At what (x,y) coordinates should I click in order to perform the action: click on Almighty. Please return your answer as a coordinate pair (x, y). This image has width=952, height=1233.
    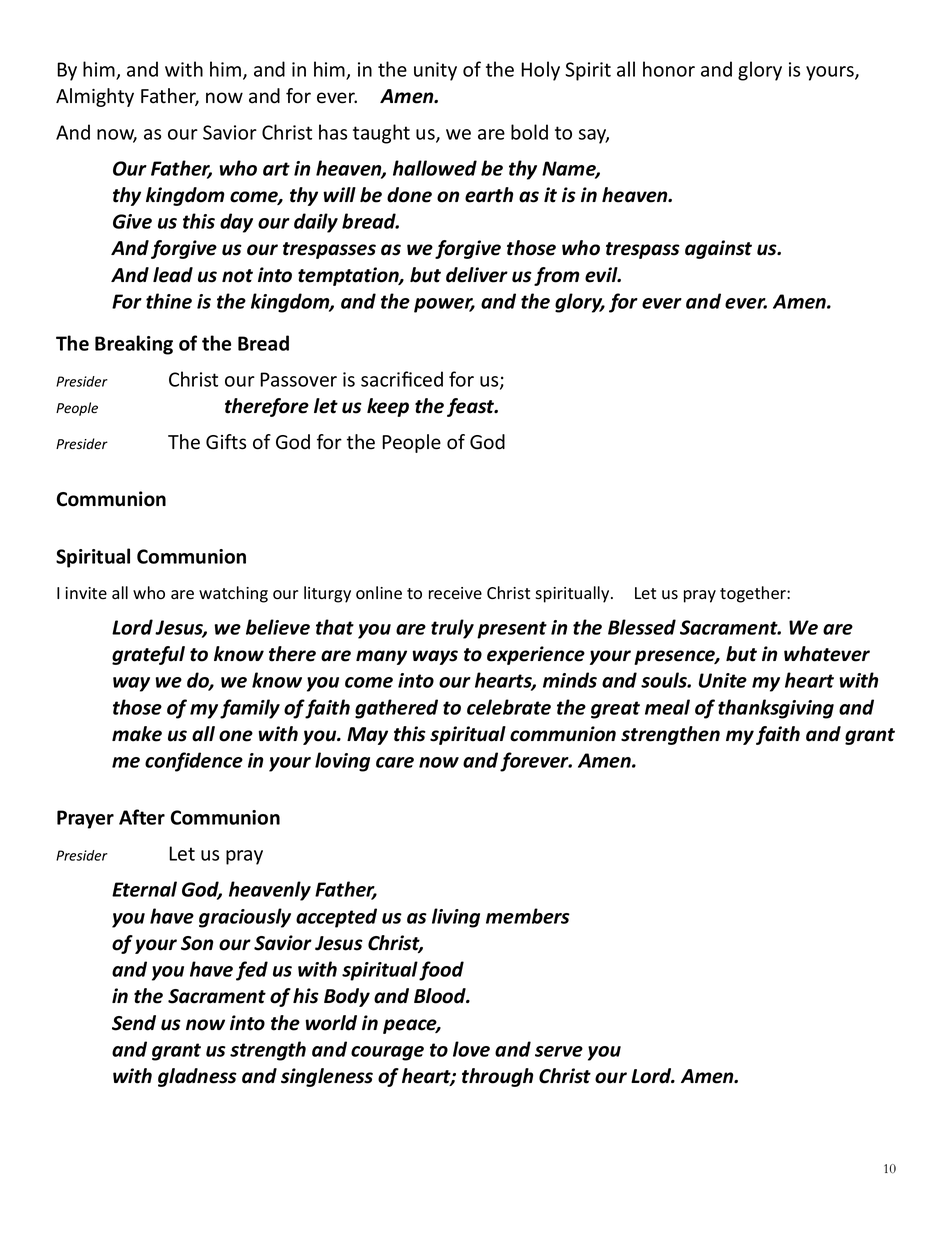
    Looking at the image, I should click on (95, 97).
